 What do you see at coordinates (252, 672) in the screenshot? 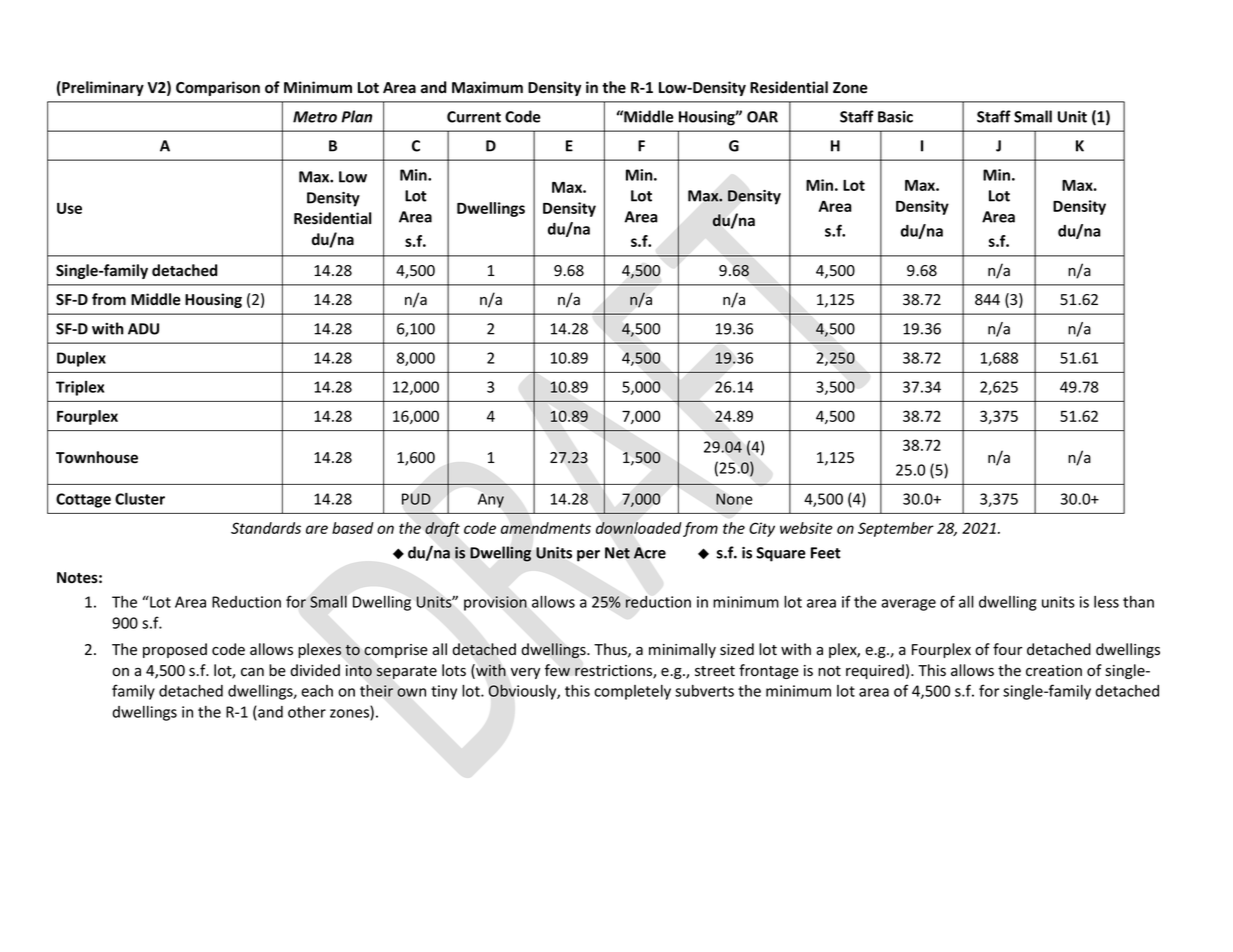
I see `can` at bounding box center [252, 672].
